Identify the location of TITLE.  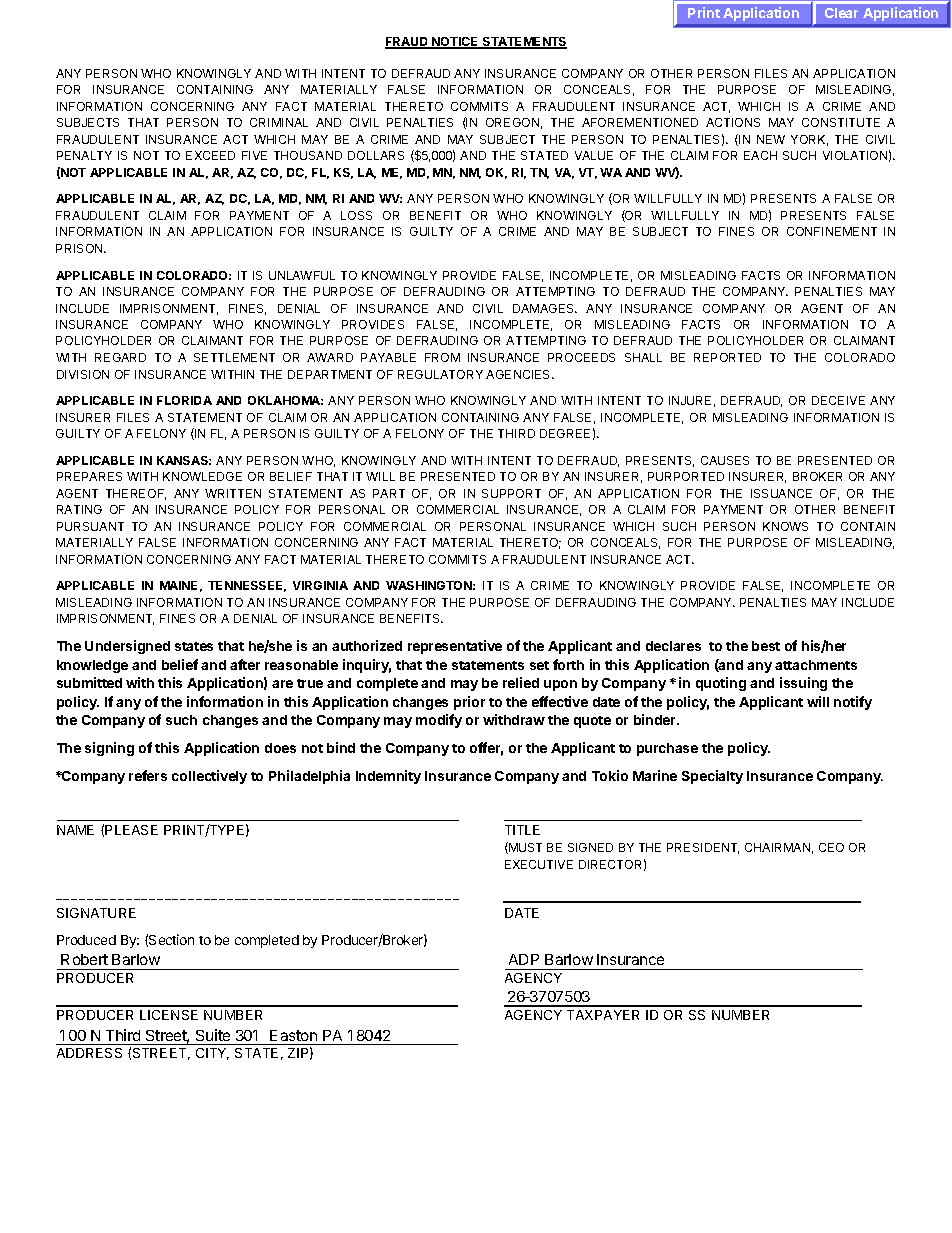
(522, 830).
